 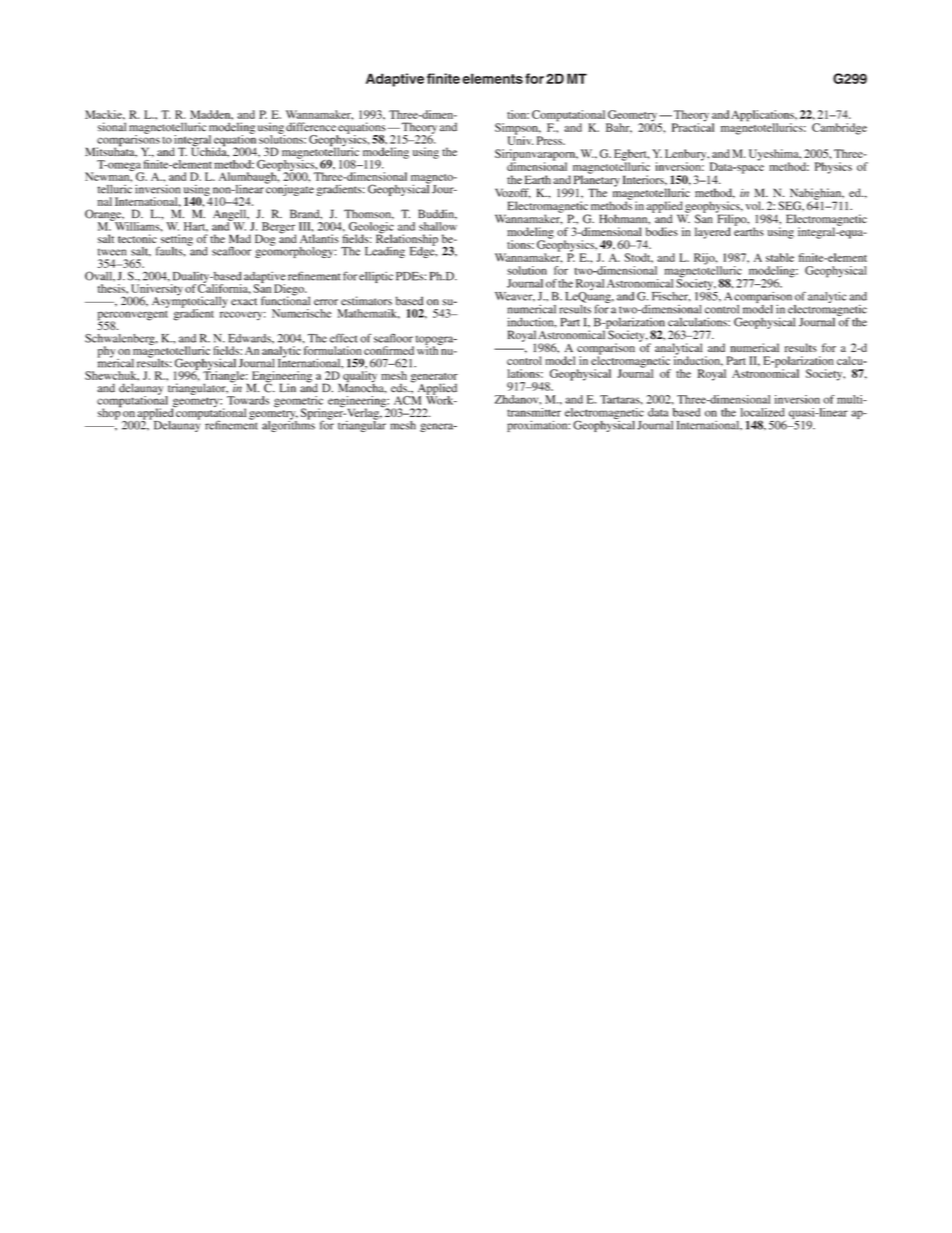 What do you see at coordinates (780, 257) in the image?
I see `stable` at bounding box center [780, 257].
